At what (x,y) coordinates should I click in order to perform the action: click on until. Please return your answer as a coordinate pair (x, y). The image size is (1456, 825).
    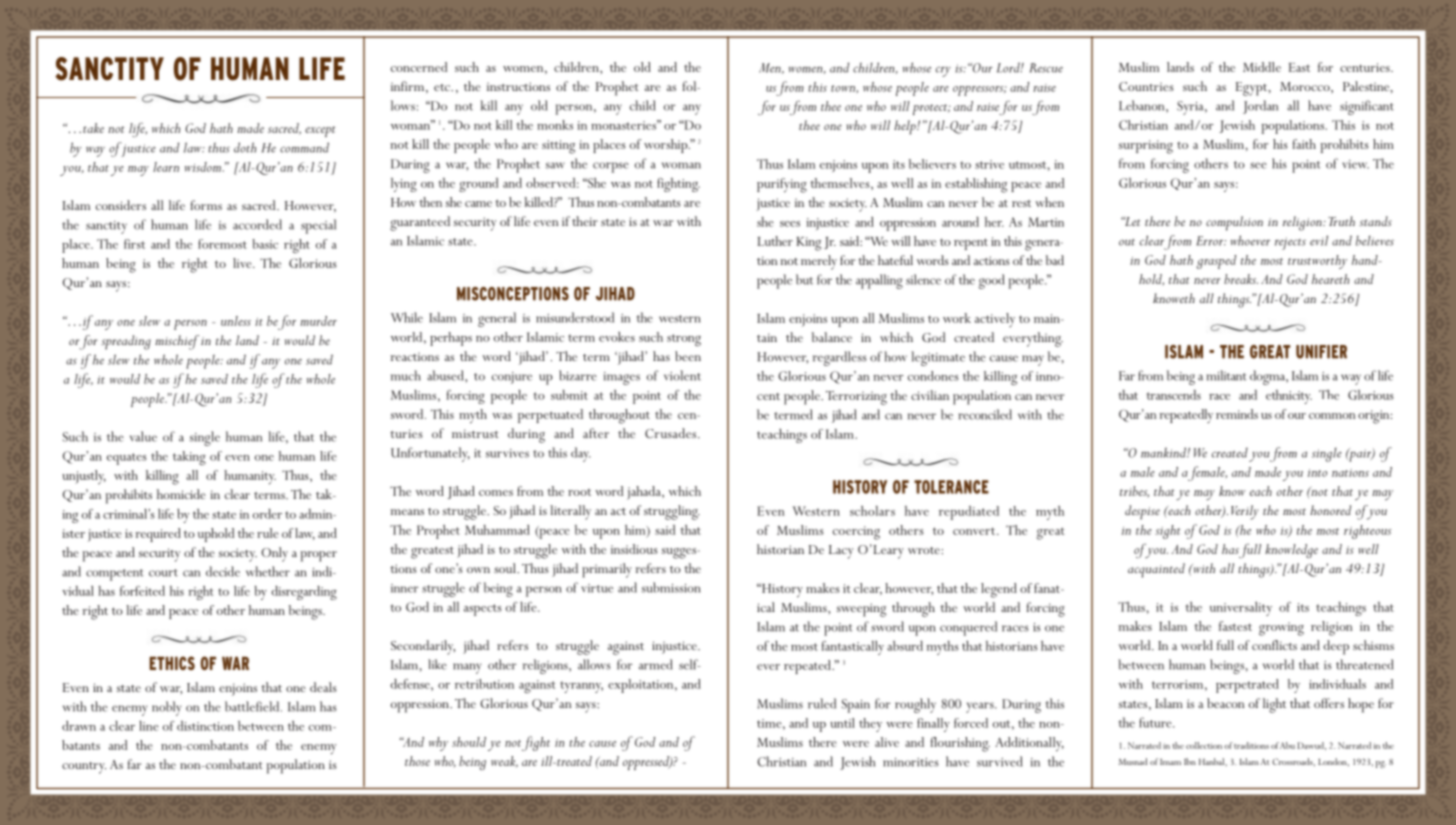
    Looking at the image, I should click on (842, 723).
